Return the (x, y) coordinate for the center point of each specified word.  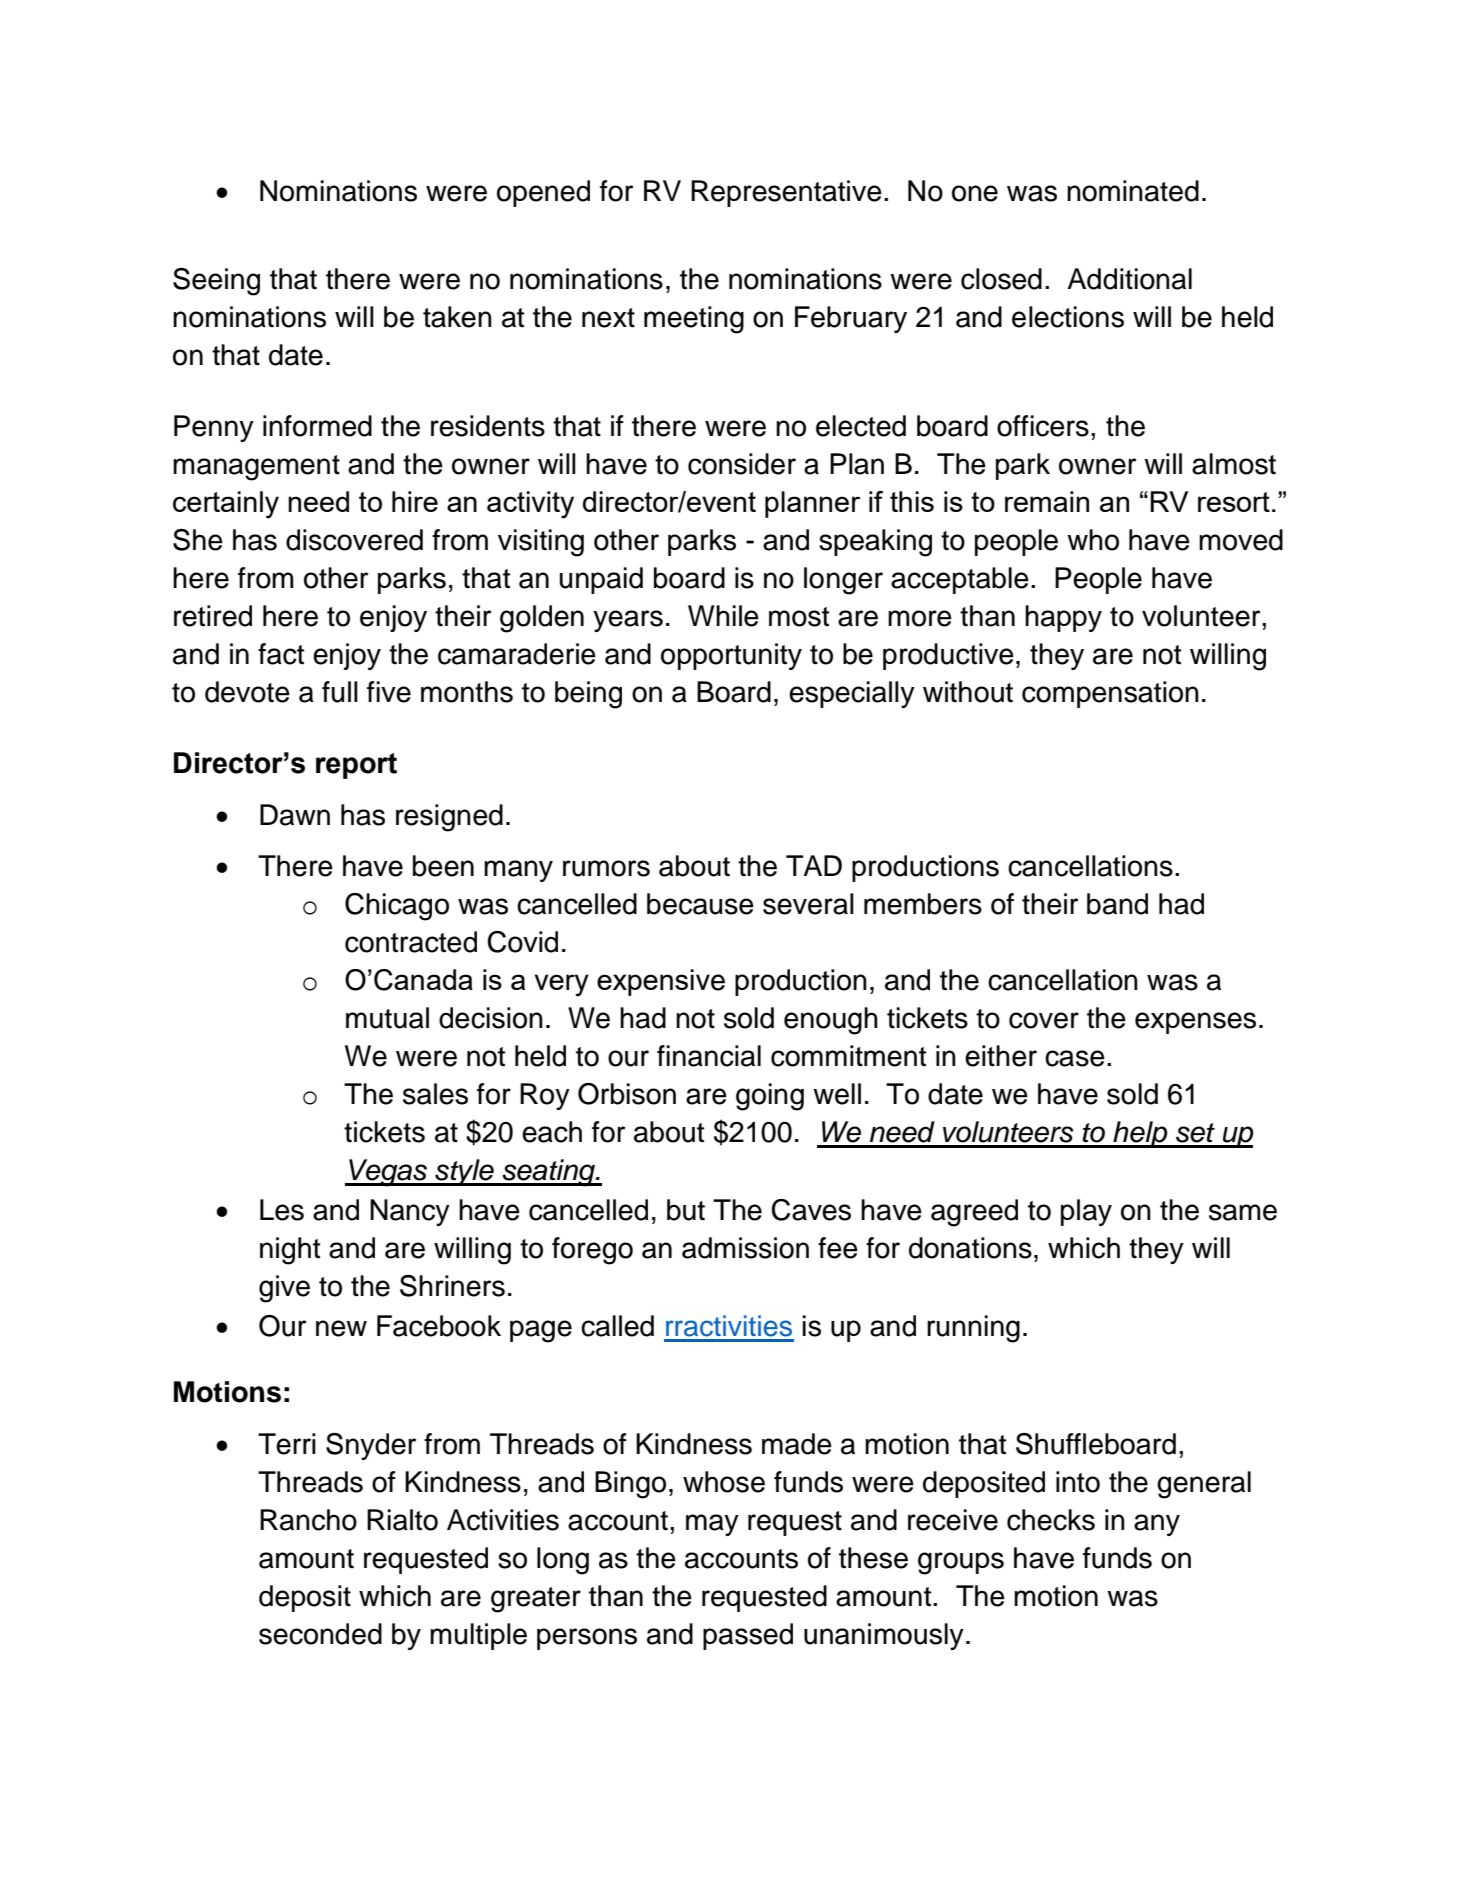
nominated (1133, 191)
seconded (320, 1634)
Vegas (388, 1173)
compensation (1110, 694)
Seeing (216, 282)
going (770, 1097)
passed (748, 1636)
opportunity (731, 656)
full (340, 692)
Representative (786, 193)
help (1140, 1134)
